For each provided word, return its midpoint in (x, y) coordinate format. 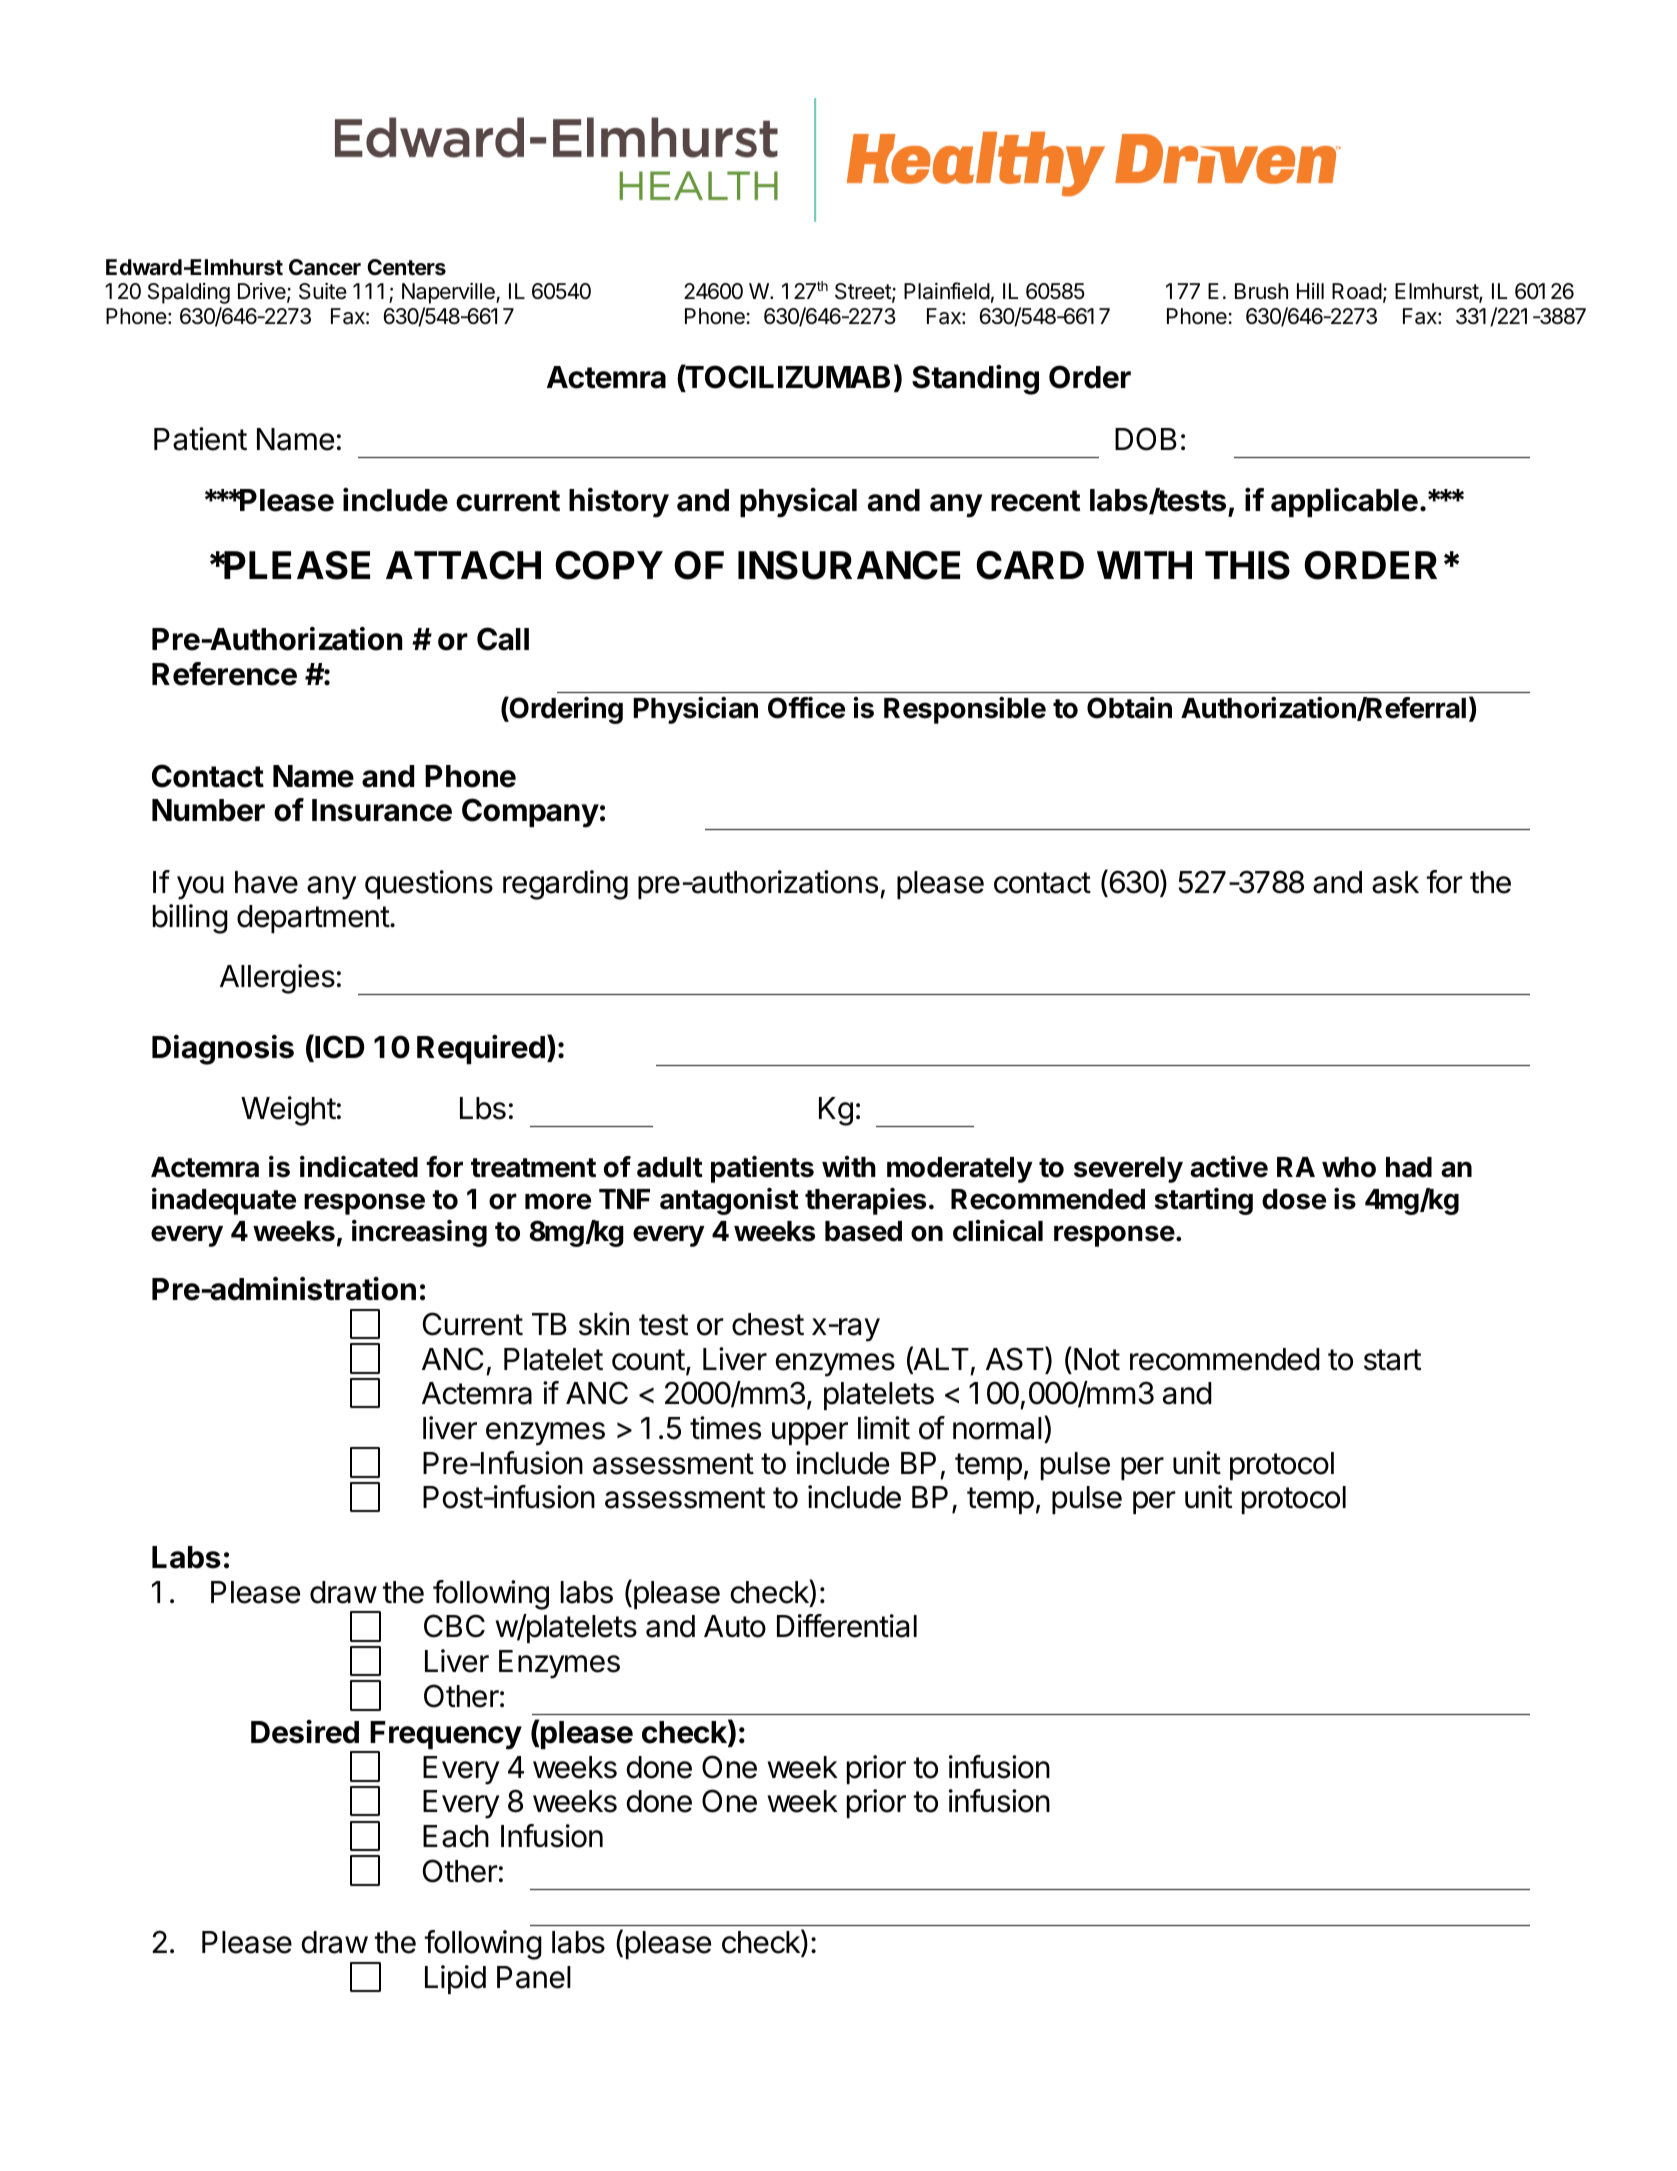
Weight (288, 1111)
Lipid (455, 1979)
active (1229, 1167)
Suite (323, 291)
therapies (865, 1201)
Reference (224, 674)
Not (1097, 1359)
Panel (534, 1977)
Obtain (1129, 708)
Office (806, 708)
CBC (454, 1626)
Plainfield (947, 291)
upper (810, 1433)
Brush (1261, 291)
